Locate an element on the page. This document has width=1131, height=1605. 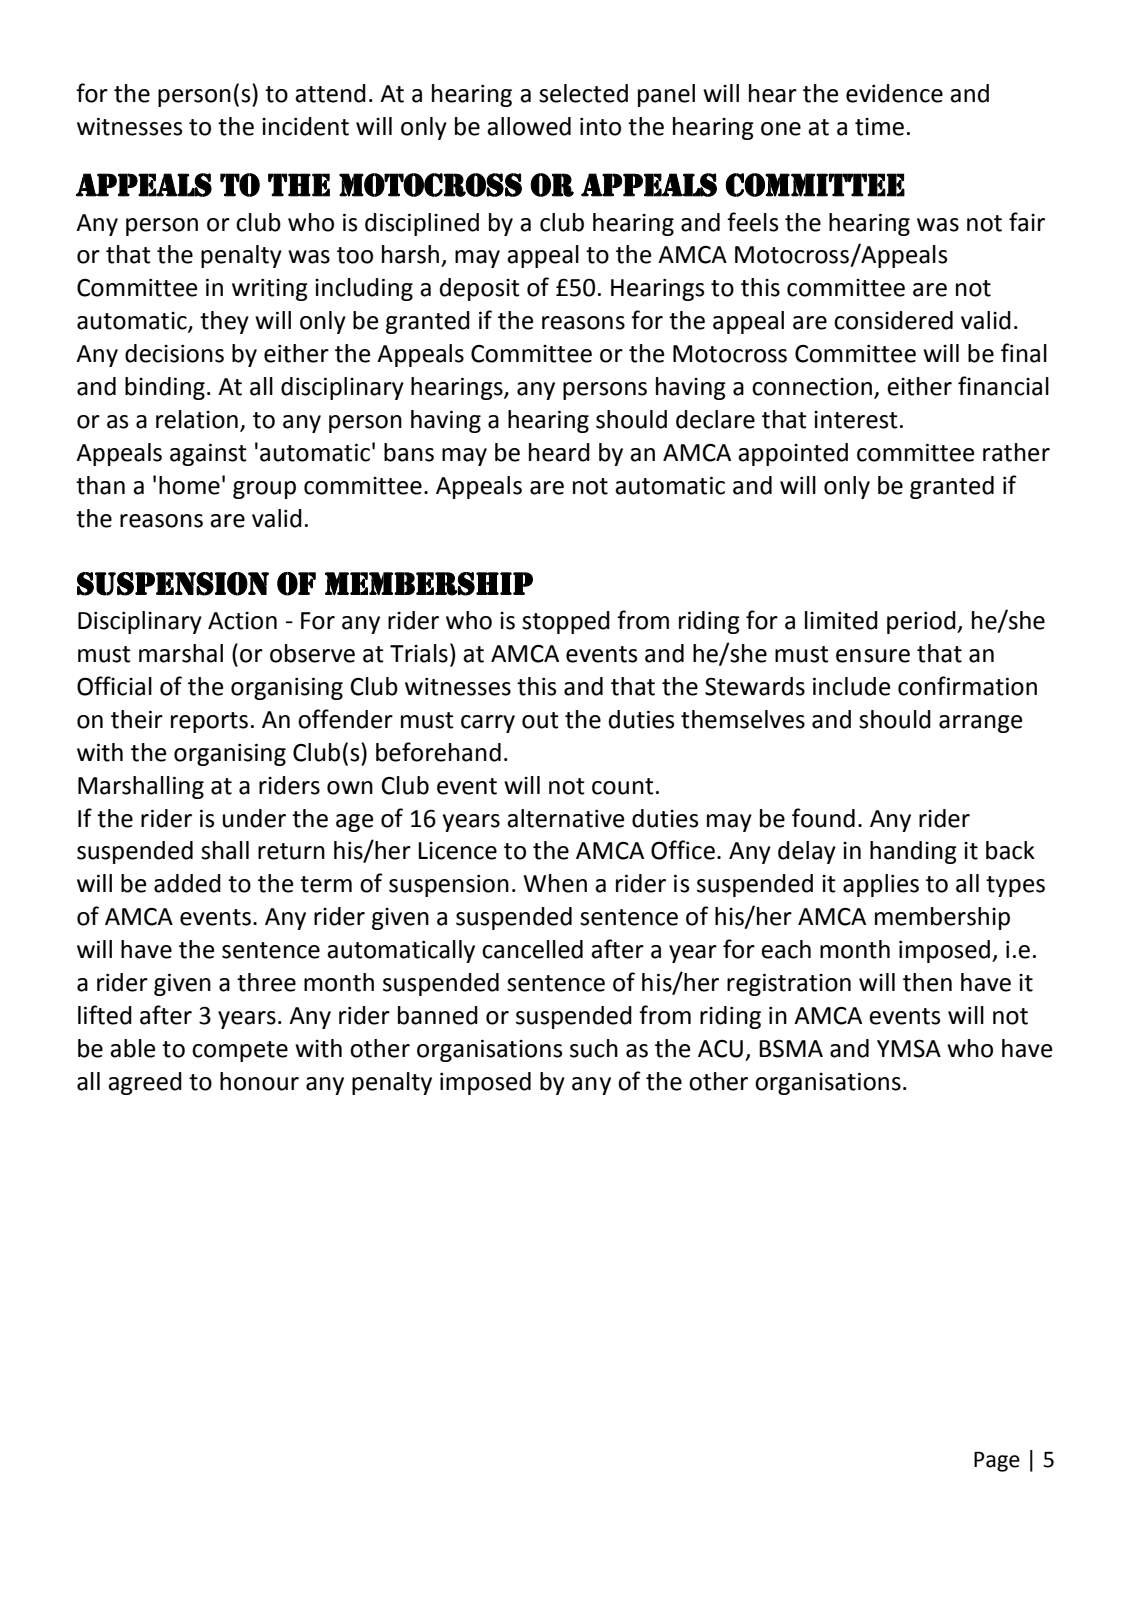
Page is located at coordinates (997, 1461).
